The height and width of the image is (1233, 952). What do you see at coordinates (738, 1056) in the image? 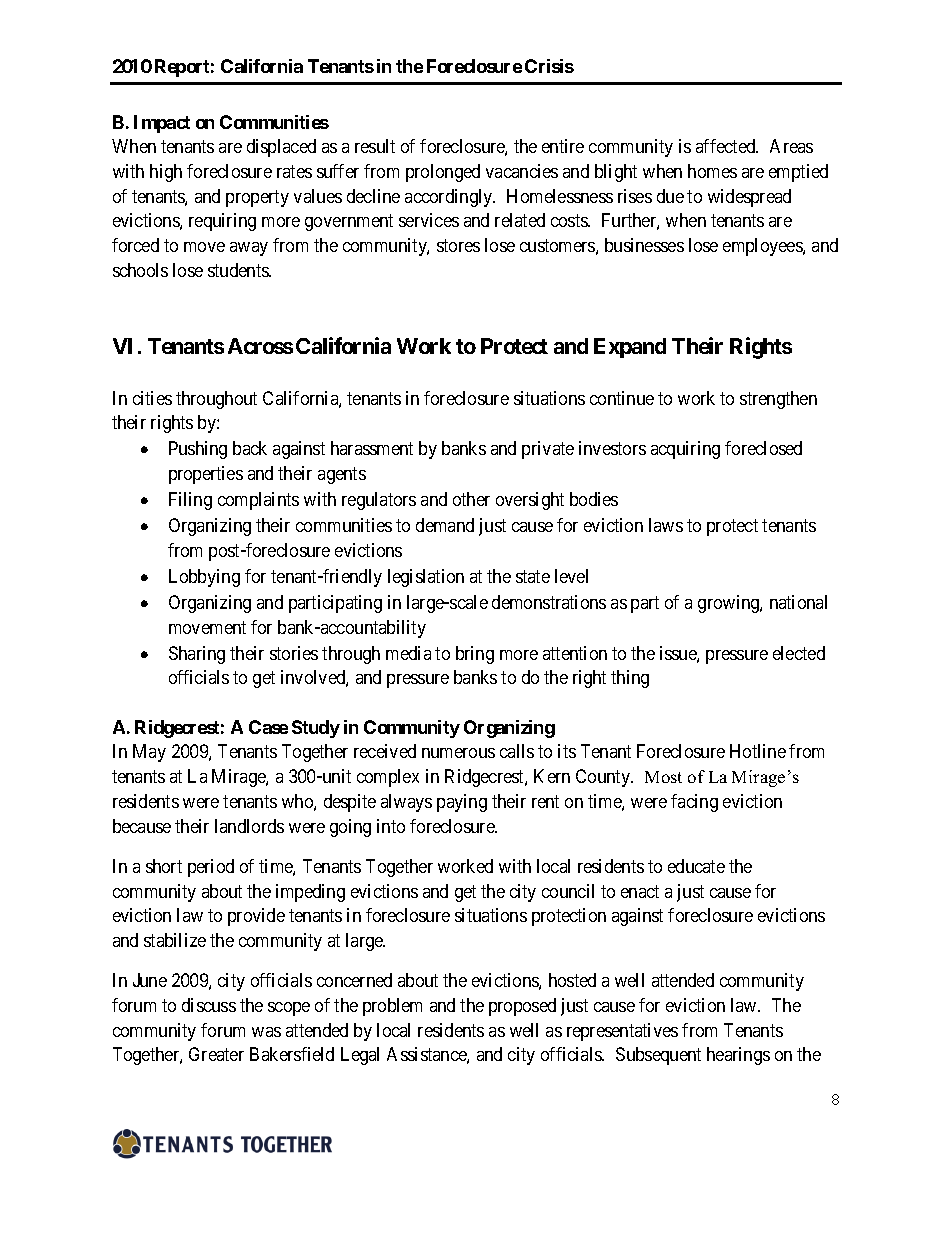
I see `hearings` at bounding box center [738, 1056].
